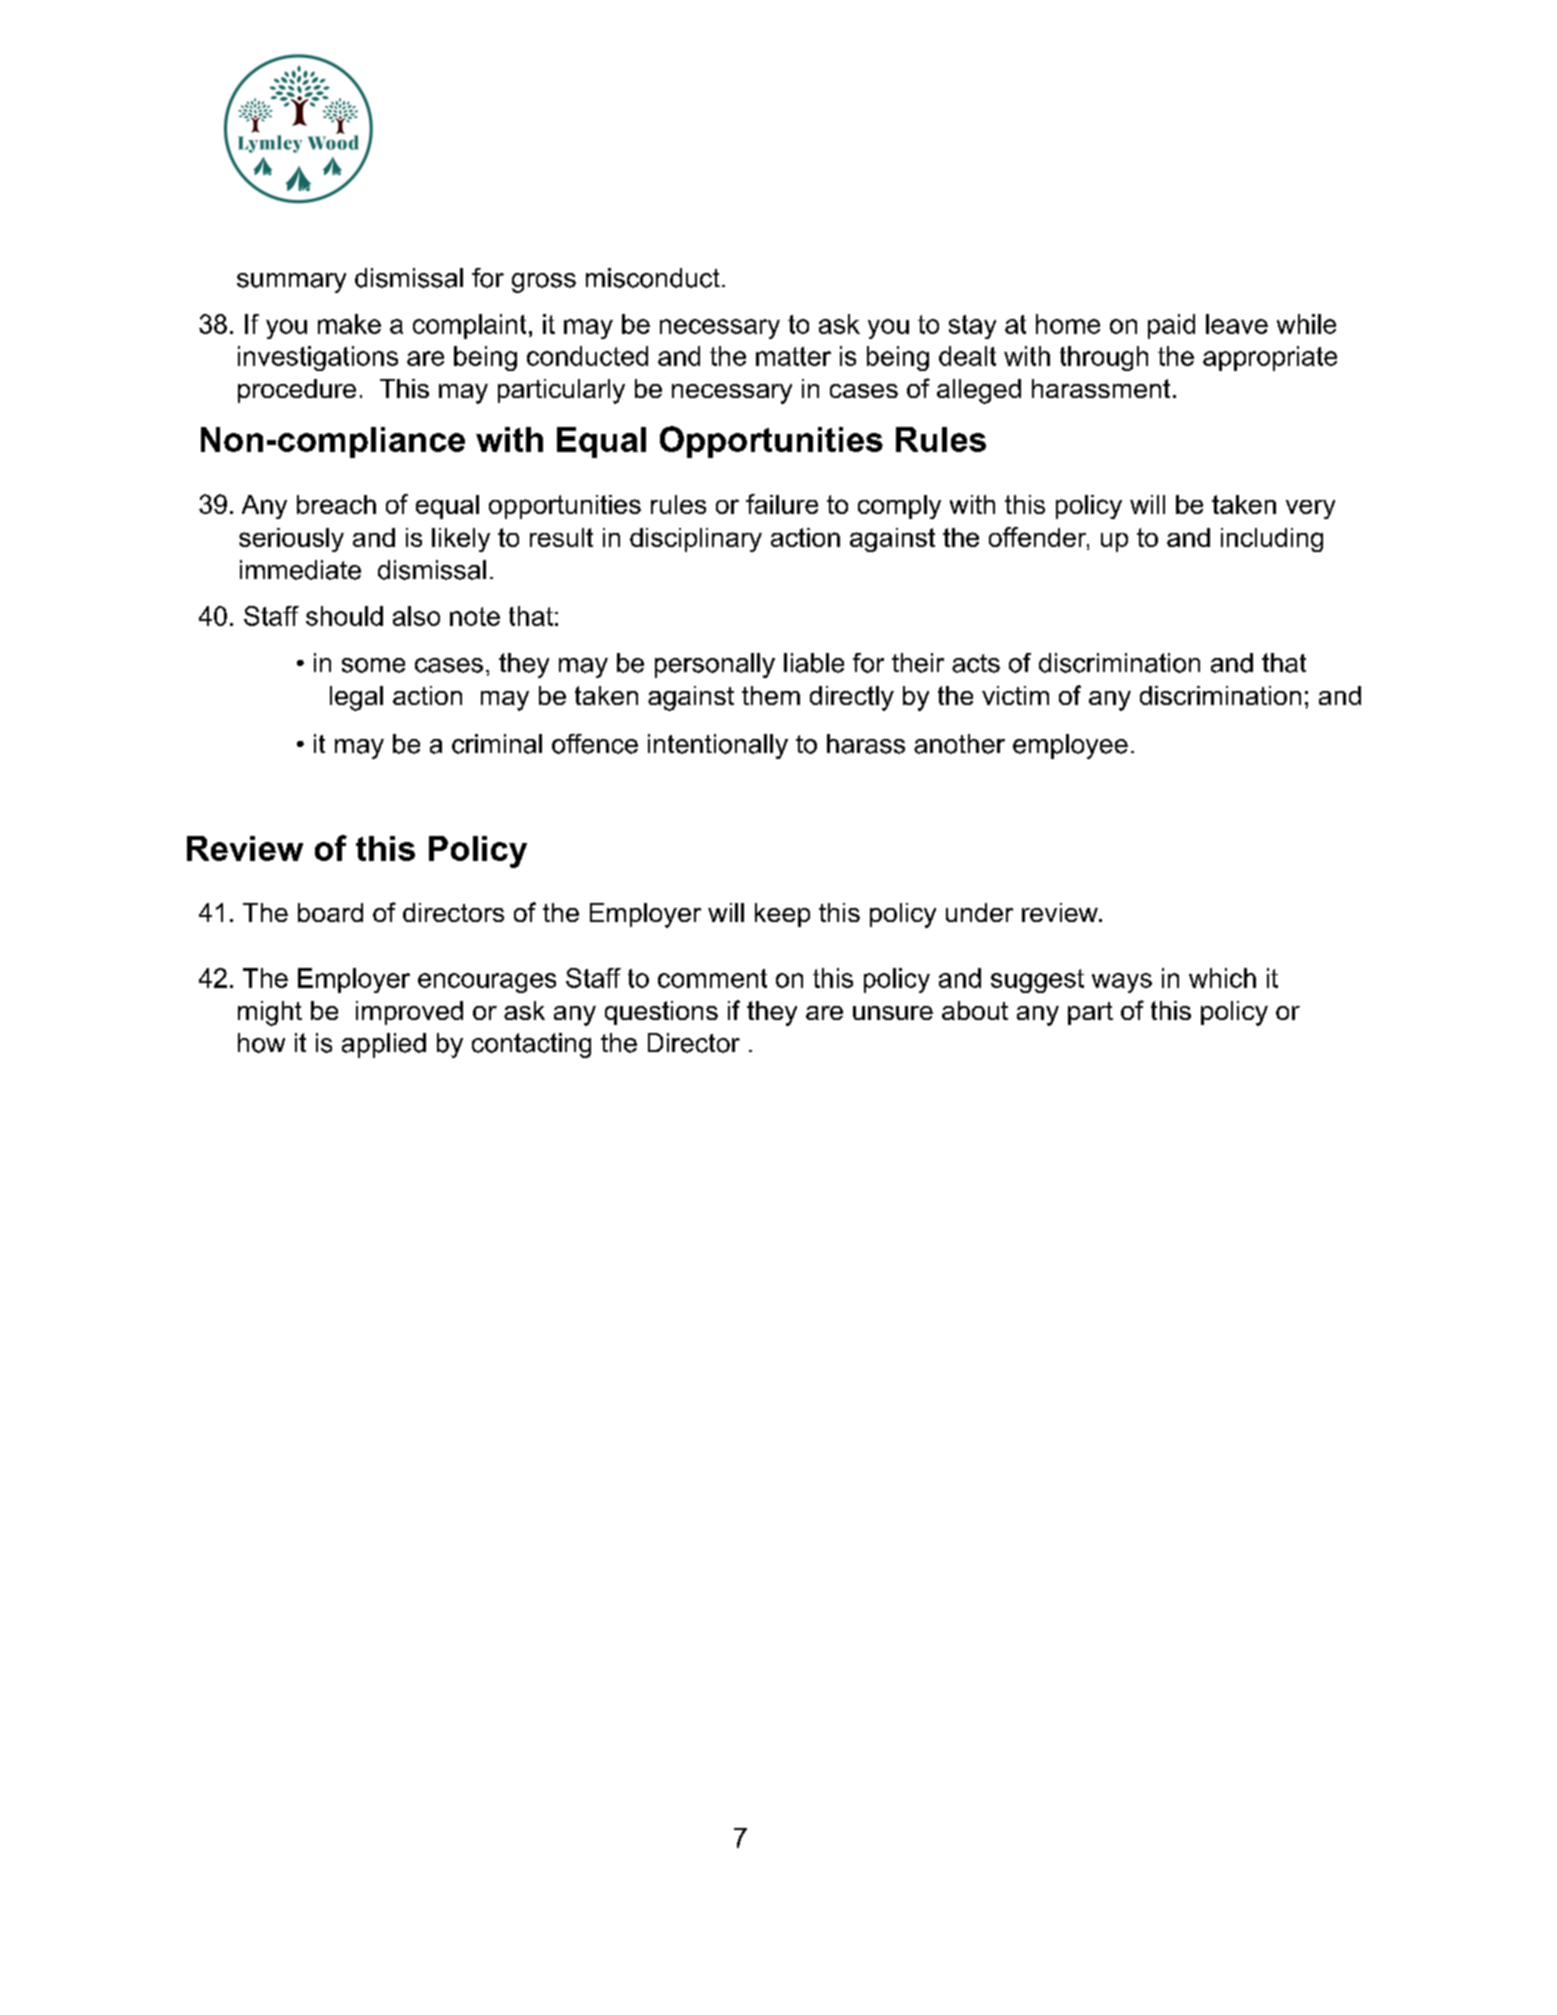  I want to click on improved, so click(409, 1013).
